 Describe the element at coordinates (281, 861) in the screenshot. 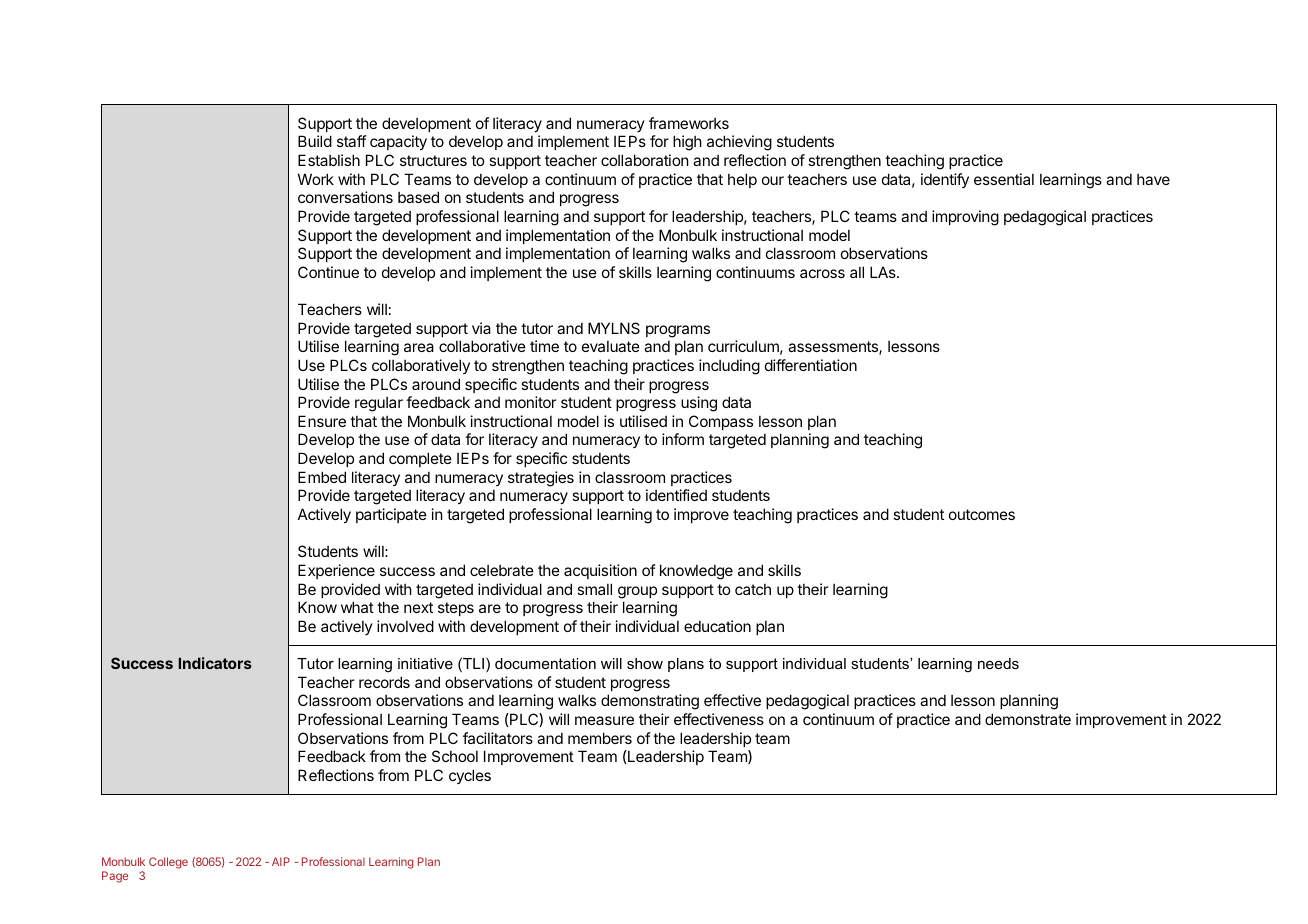

I see `AIP` at that location.
